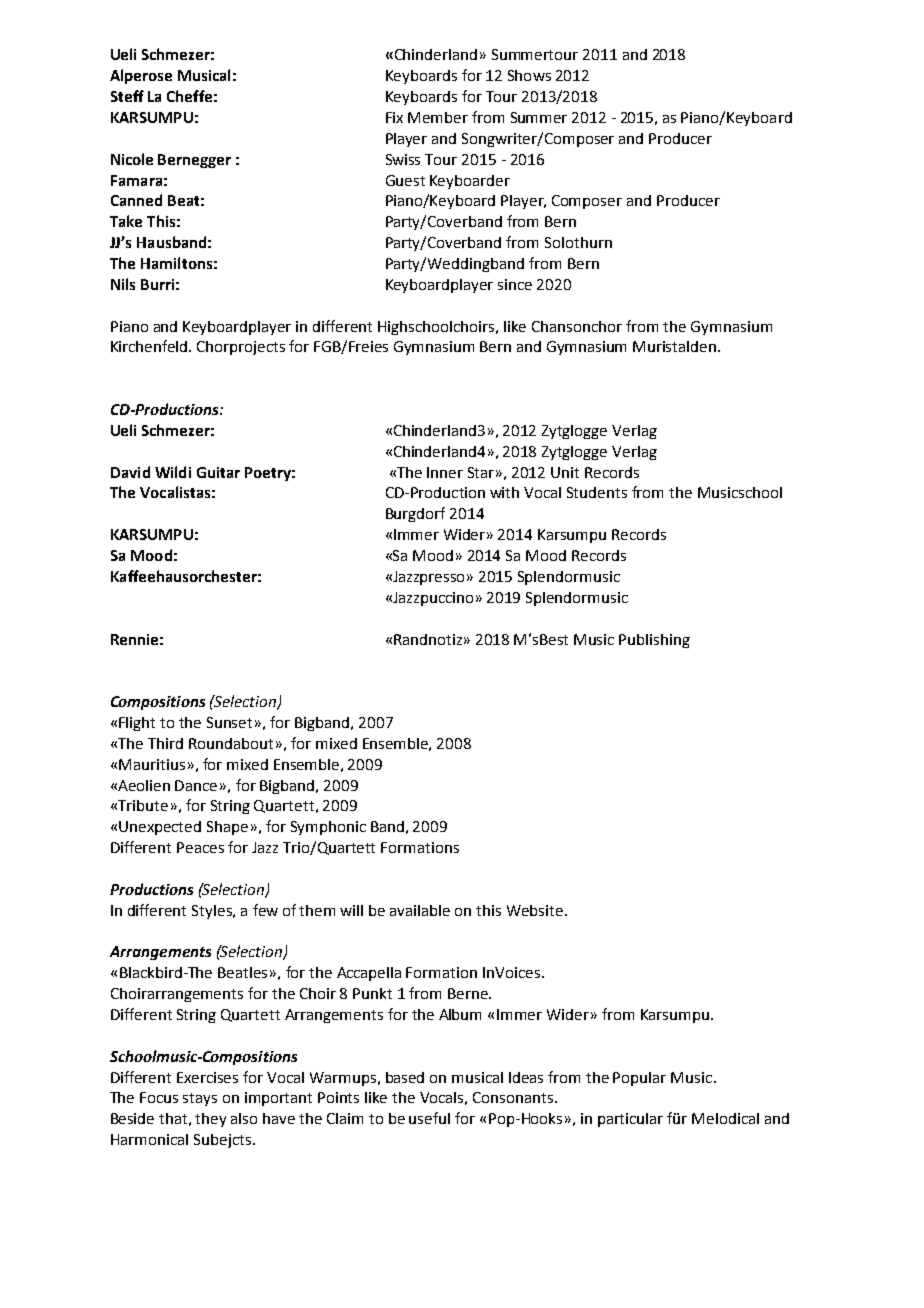 The height and width of the screenshot is (1308, 924). Describe the element at coordinates (160, 828) in the screenshot. I see `Unexpected` at that location.
